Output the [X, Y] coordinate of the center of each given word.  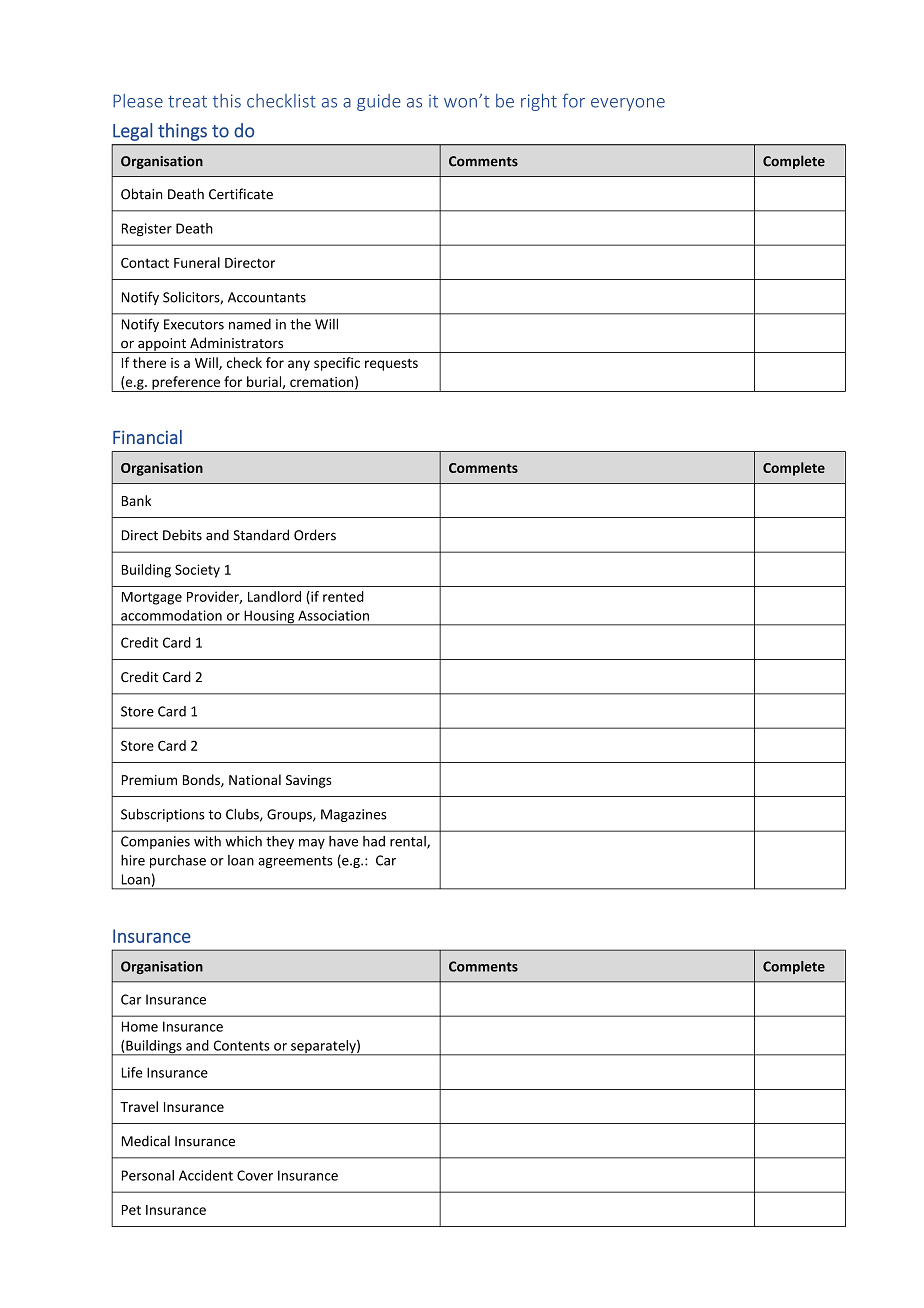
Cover [255, 1175]
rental [409, 842]
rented [343, 596]
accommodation [171, 615]
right [539, 102]
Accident [206, 1175]
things [182, 132]
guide [379, 102]
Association [333, 615]
